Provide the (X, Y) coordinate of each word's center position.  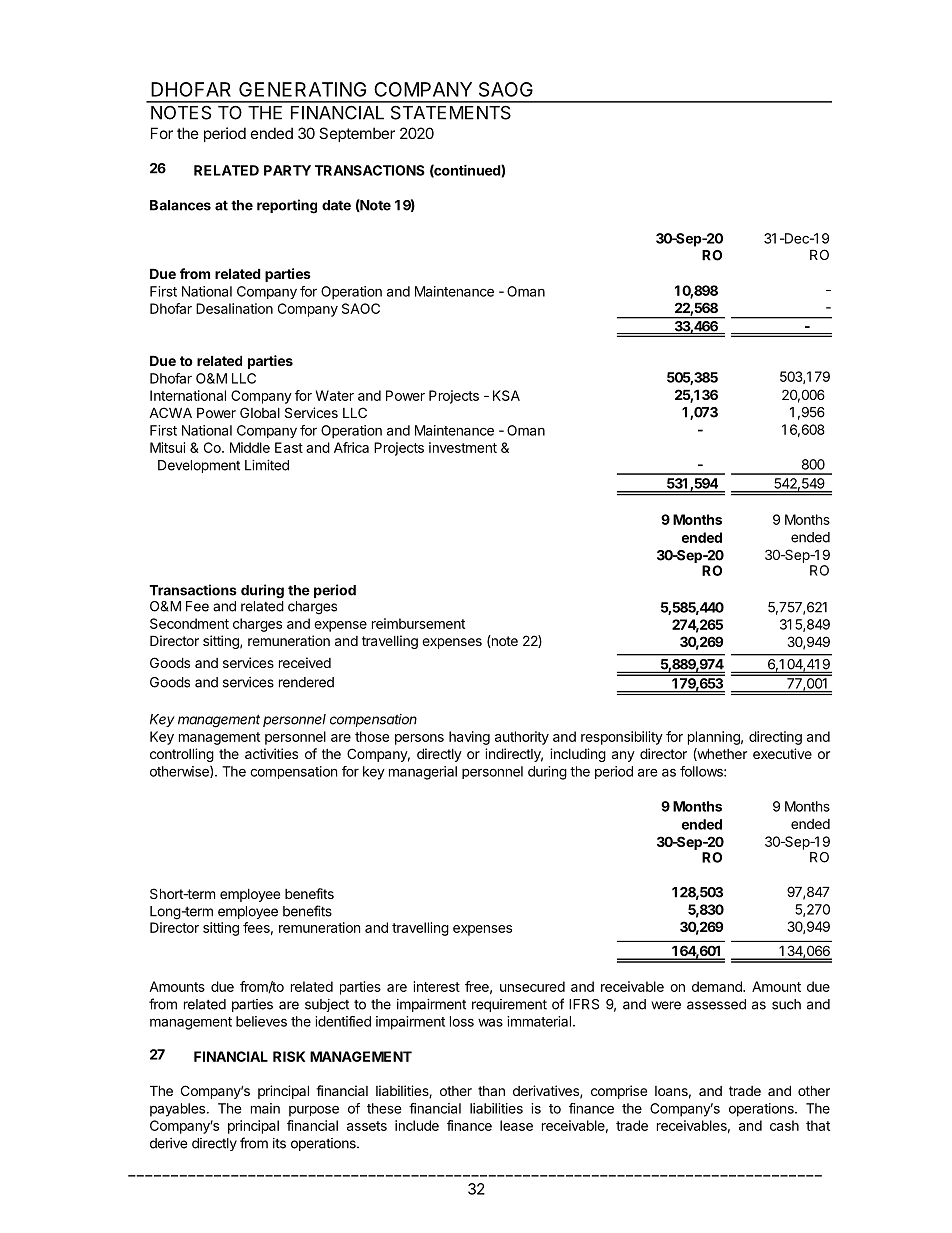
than (491, 1091)
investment (463, 447)
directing (775, 738)
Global (260, 412)
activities (271, 753)
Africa (351, 447)
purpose (314, 1111)
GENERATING (302, 89)
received (305, 662)
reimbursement (418, 623)
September (357, 134)
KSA (506, 395)
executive (782, 753)
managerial (423, 773)
